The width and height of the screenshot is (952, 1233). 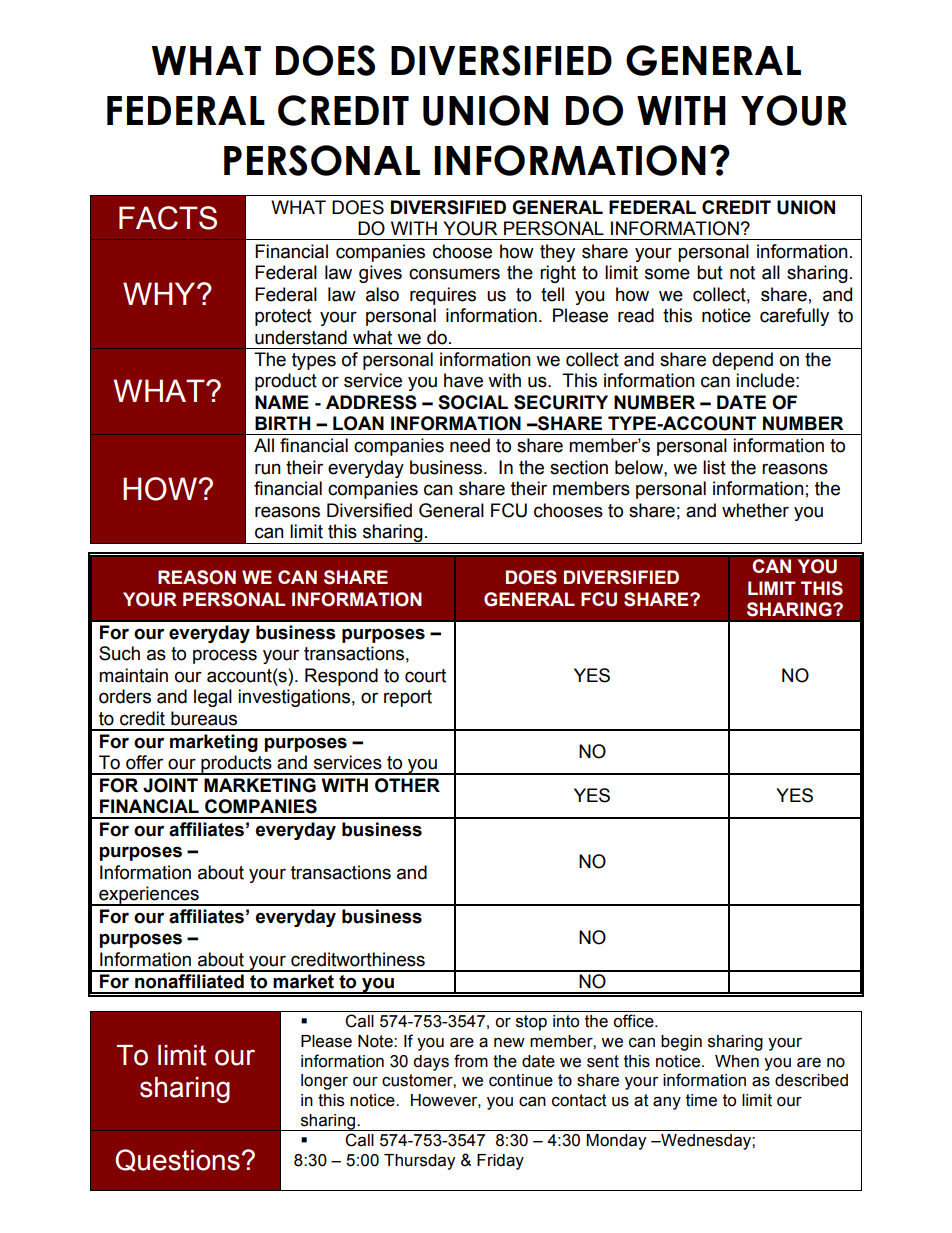 I want to click on run, so click(x=268, y=469).
